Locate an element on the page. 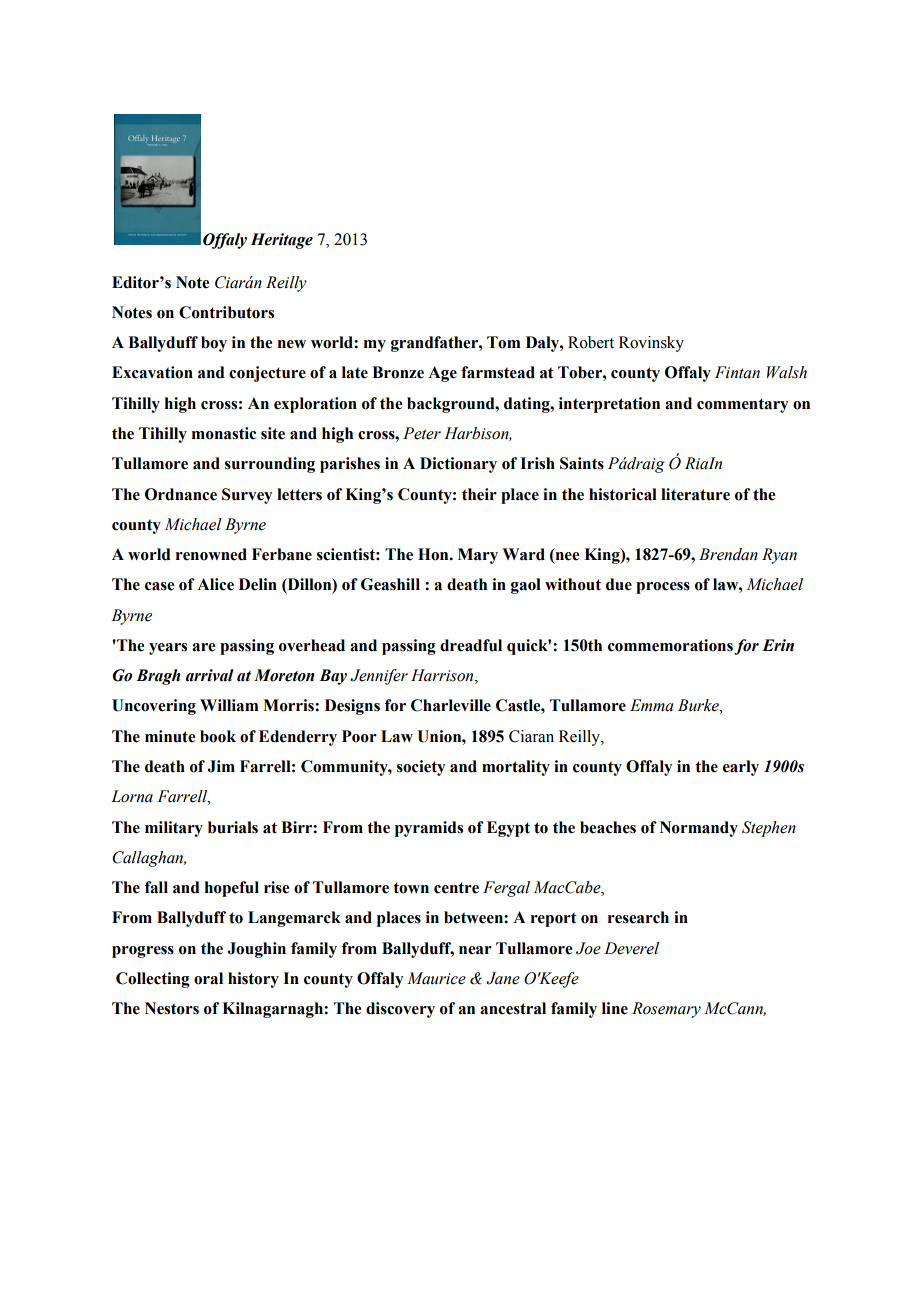 This image has height=1309, width=924. book is located at coordinates (218, 736).
